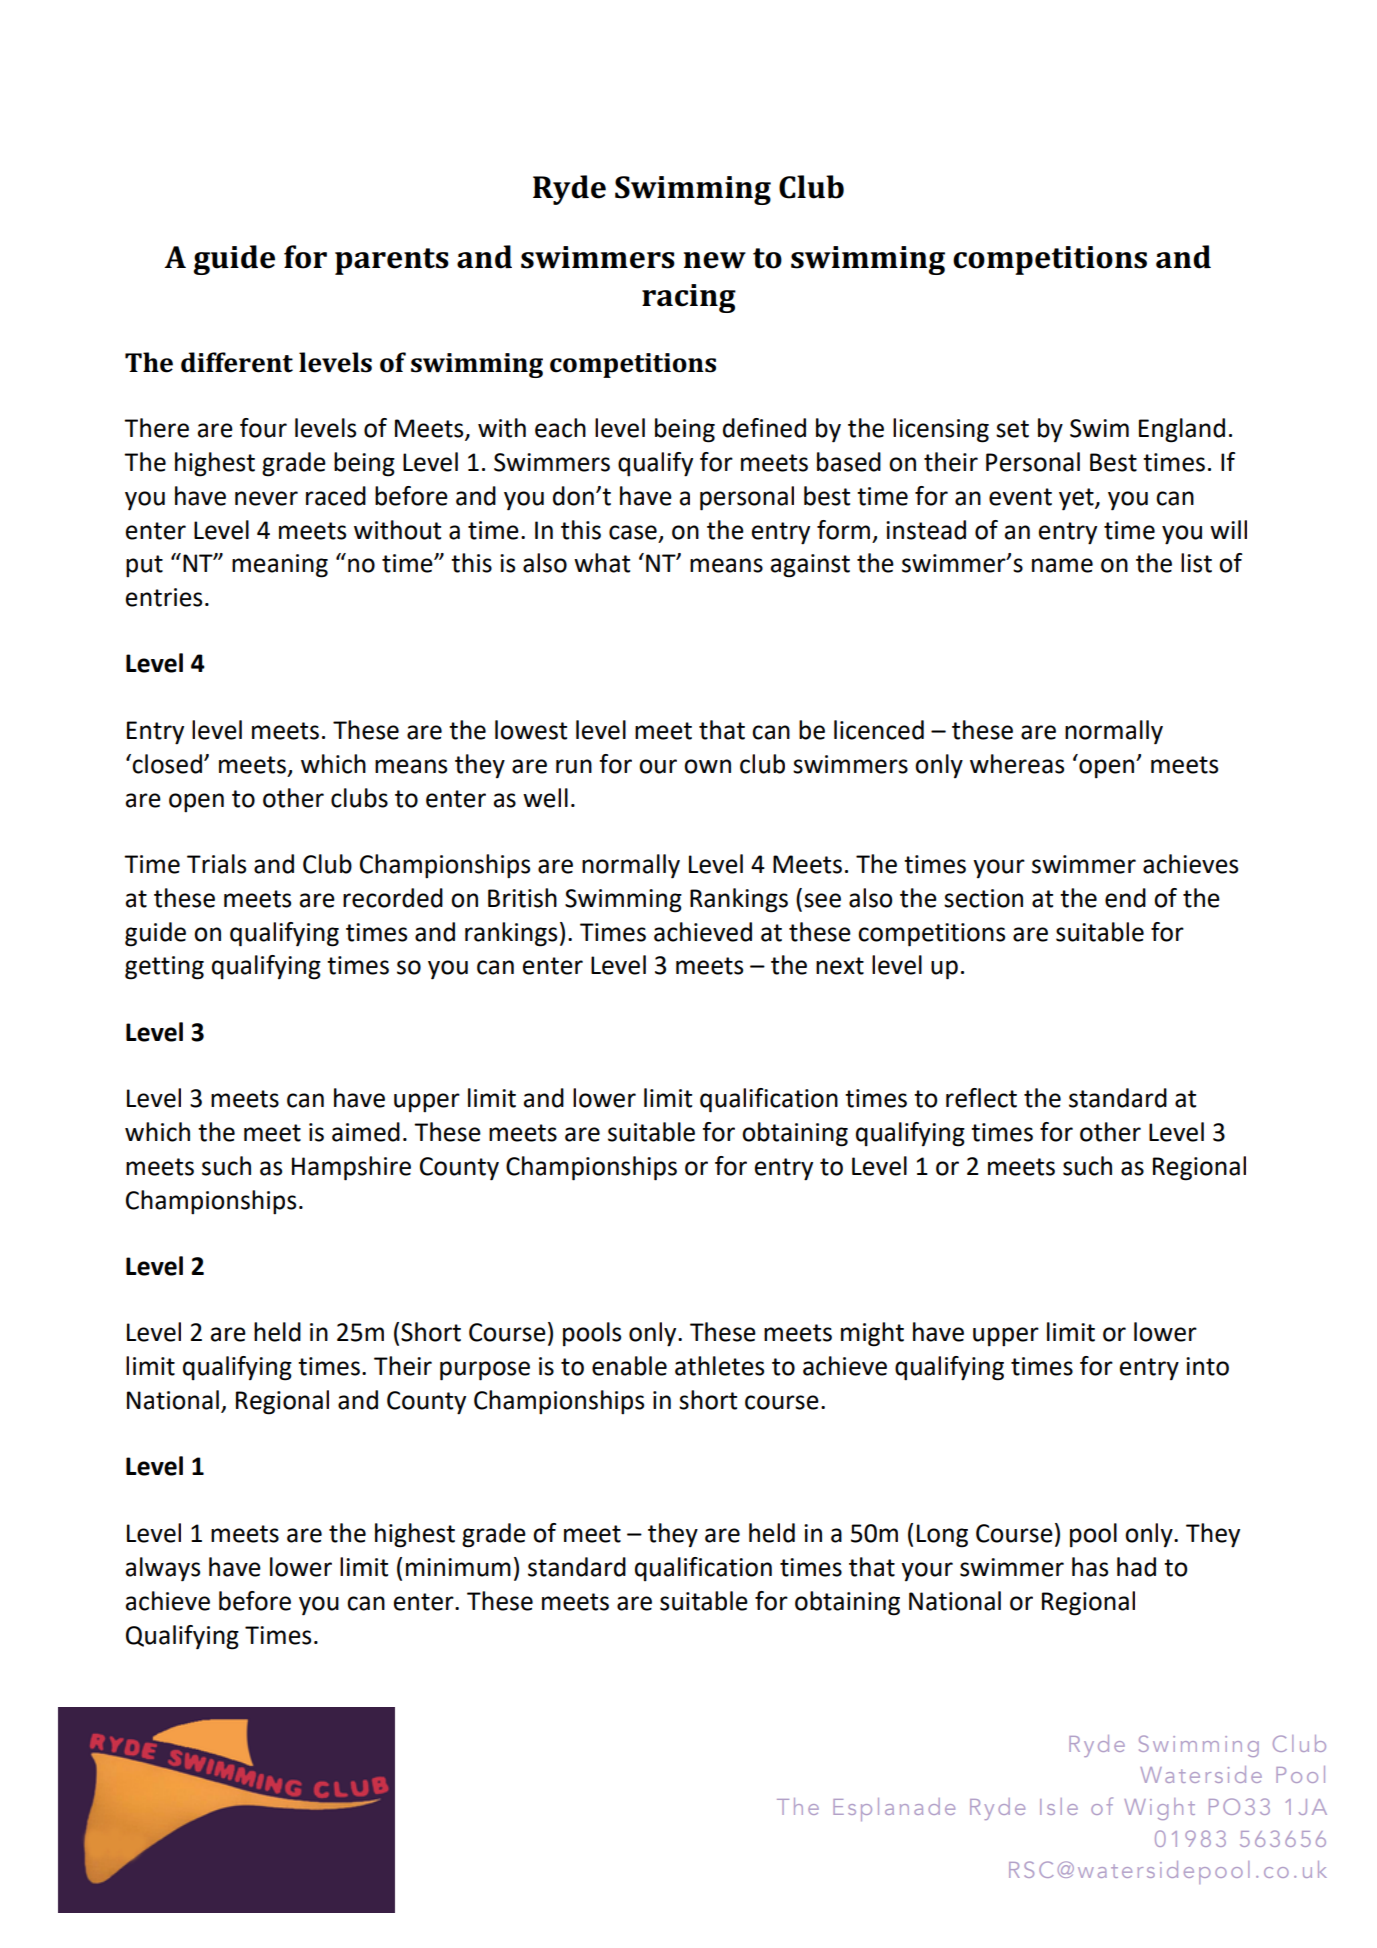  Describe the element at coordinates (719, 1366) in the image. I see `athletes` at that location.
